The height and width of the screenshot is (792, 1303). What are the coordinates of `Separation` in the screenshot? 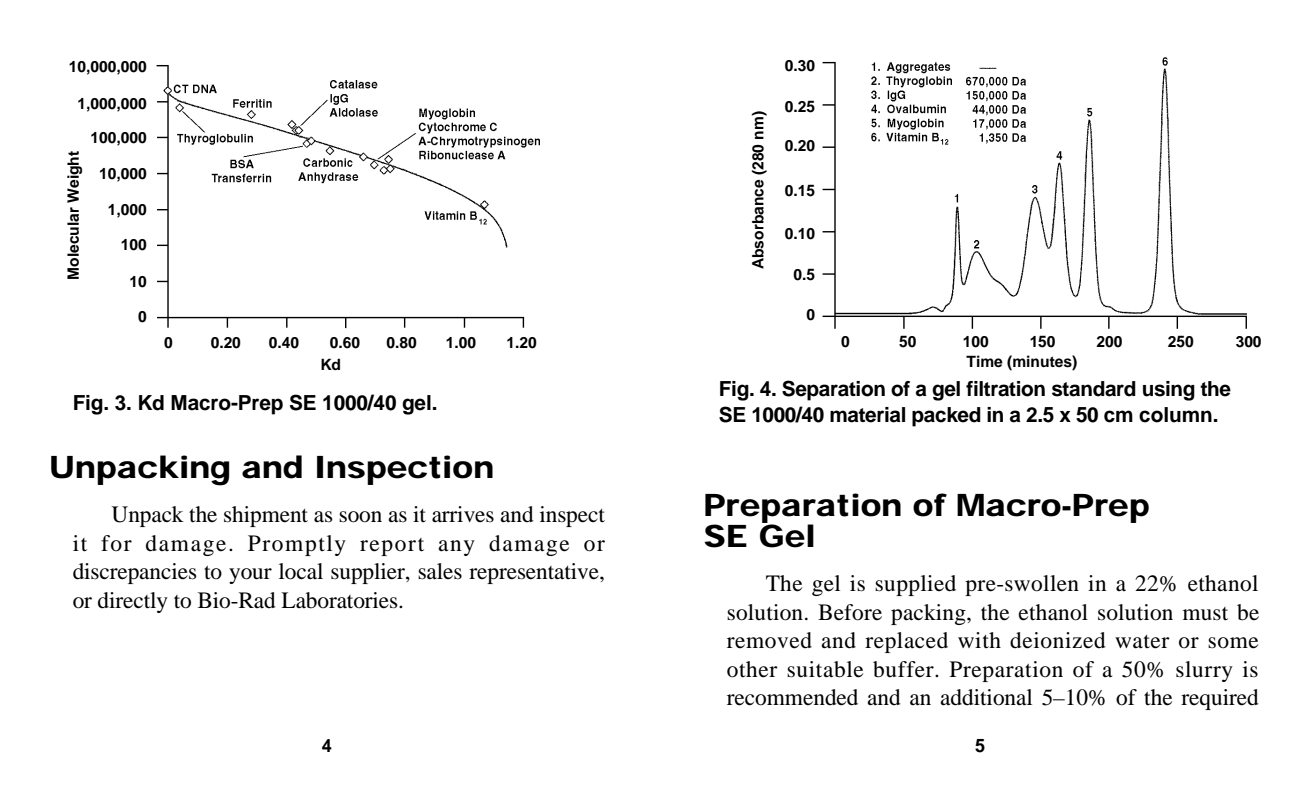 It's located at (833, 390).
